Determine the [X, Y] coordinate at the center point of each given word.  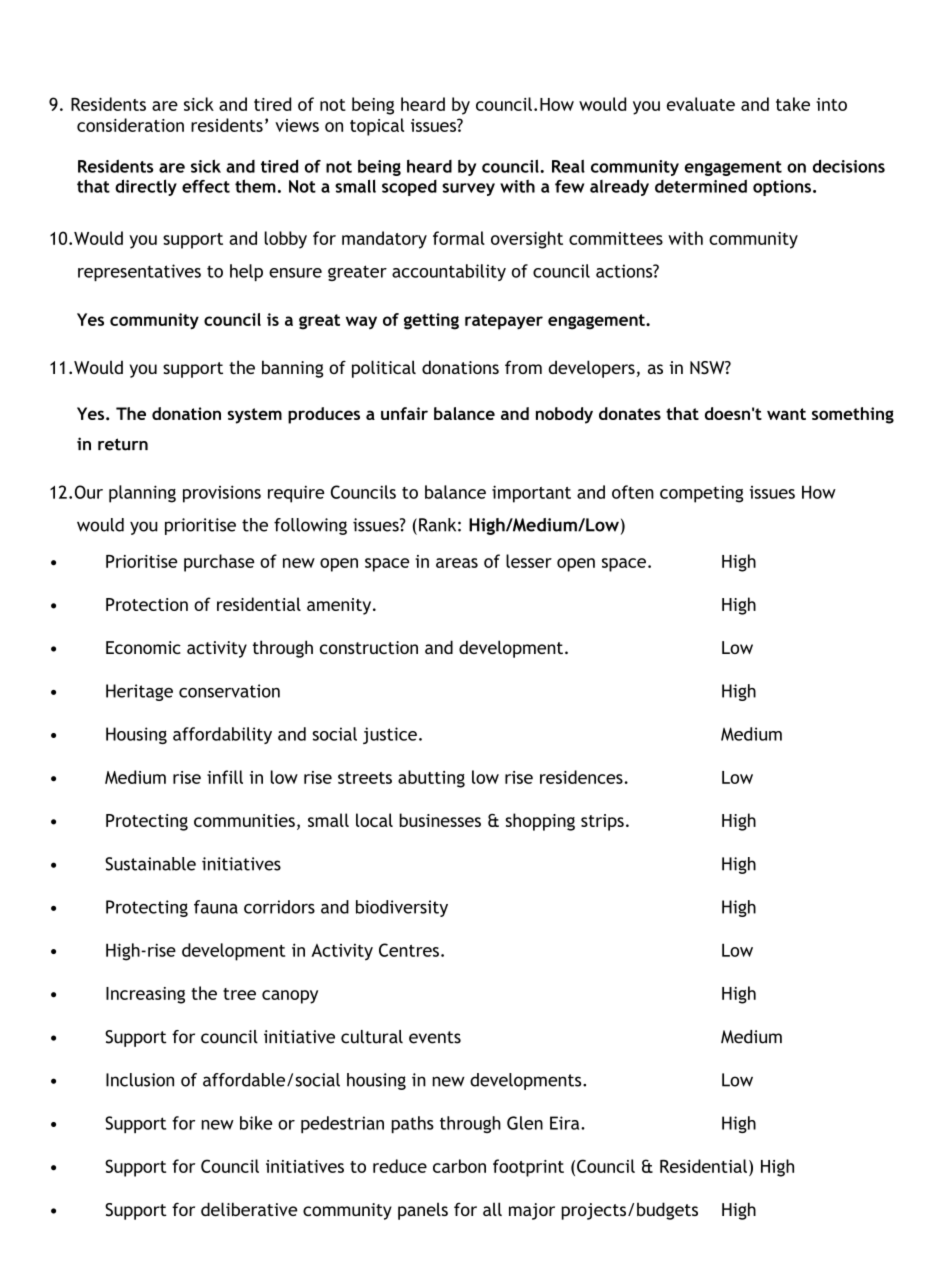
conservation [229, 691]
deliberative [249, 1209]
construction [369, 647]
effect [206, 186]
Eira [566, 1123]
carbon [459, 1166]
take [793, 104]
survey [468, 189]
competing [701, 494]
